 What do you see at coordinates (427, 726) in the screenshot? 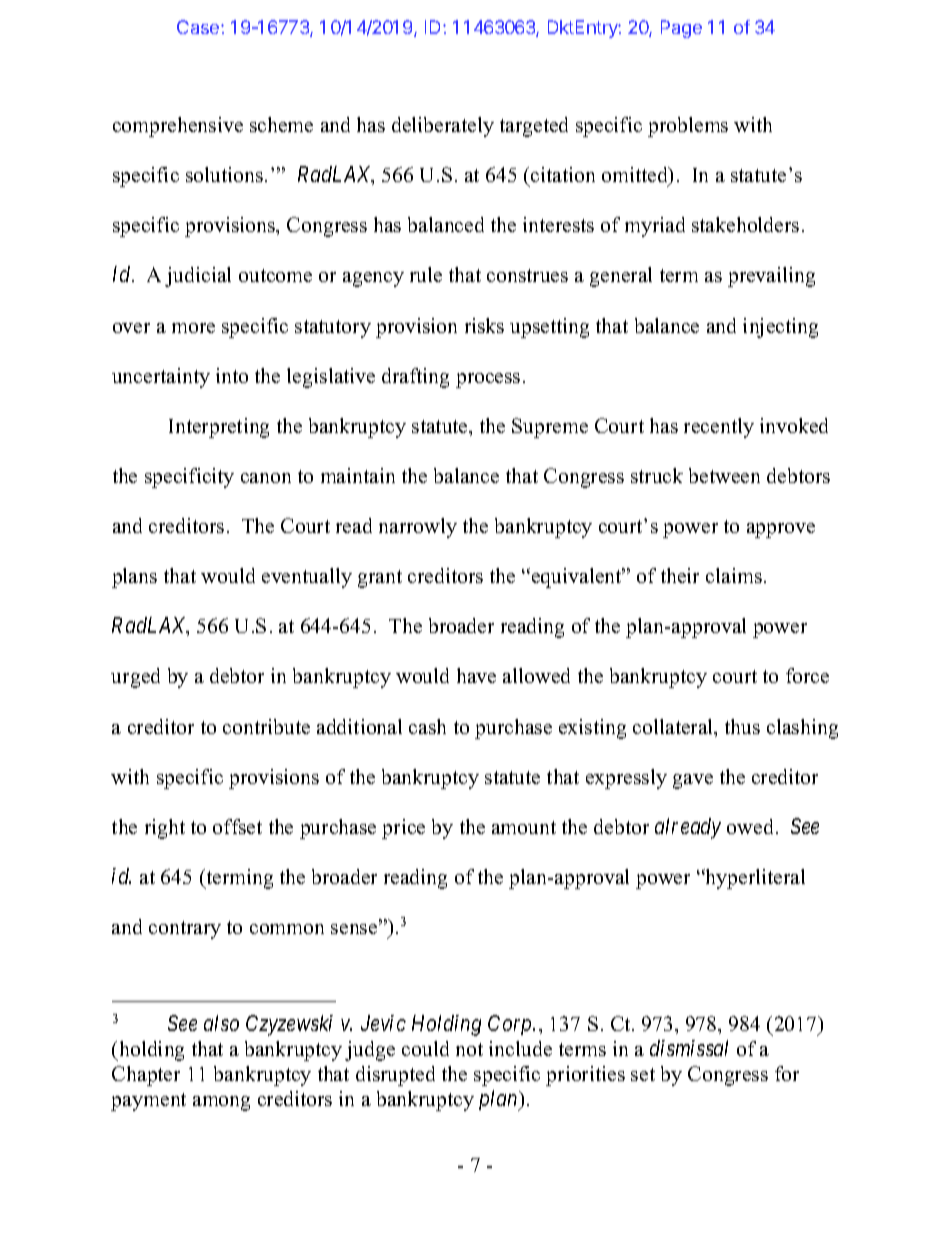
I see `cash` at bounding box center [427, 726].
